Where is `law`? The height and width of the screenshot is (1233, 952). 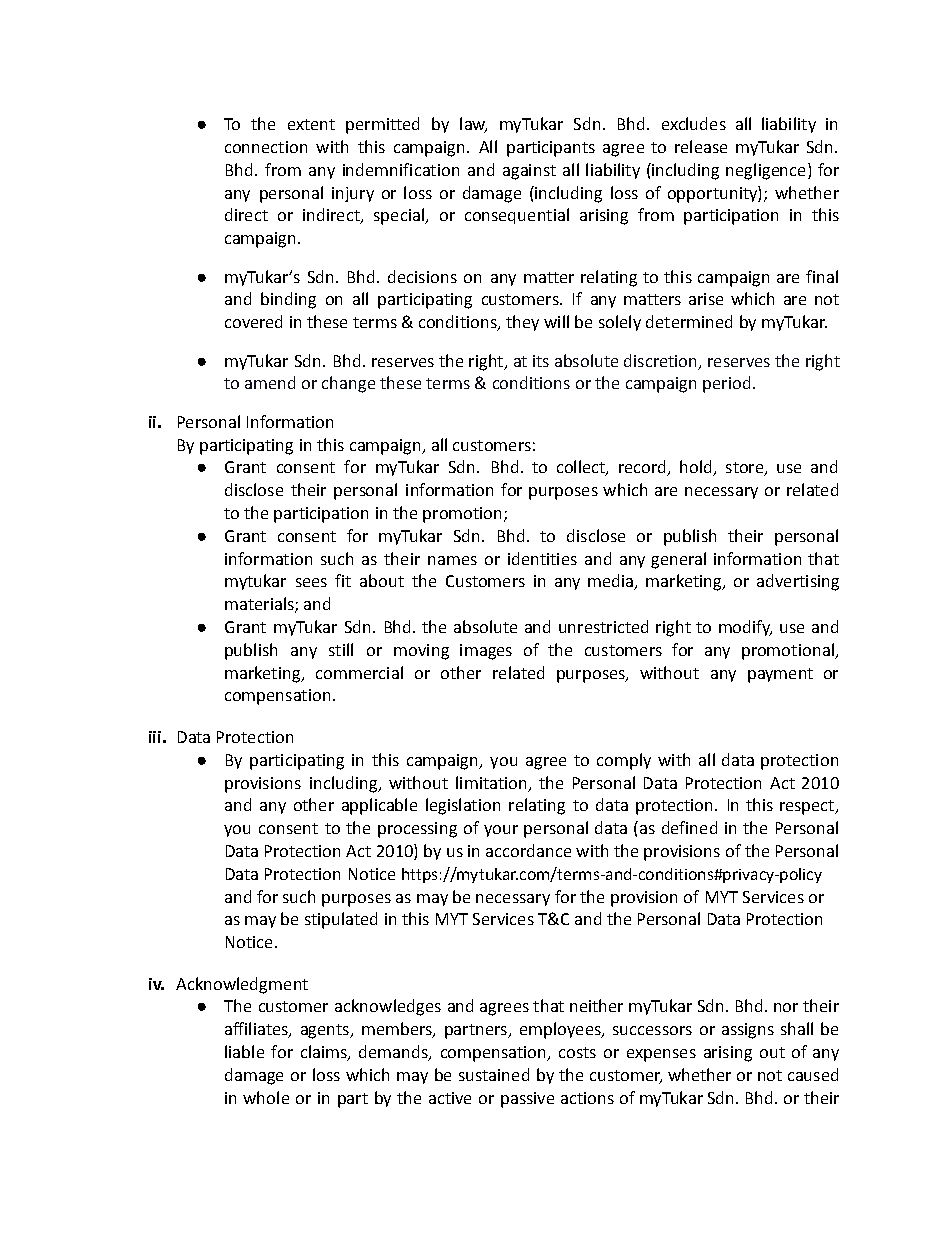
law is located at coordinates (473, 125).
